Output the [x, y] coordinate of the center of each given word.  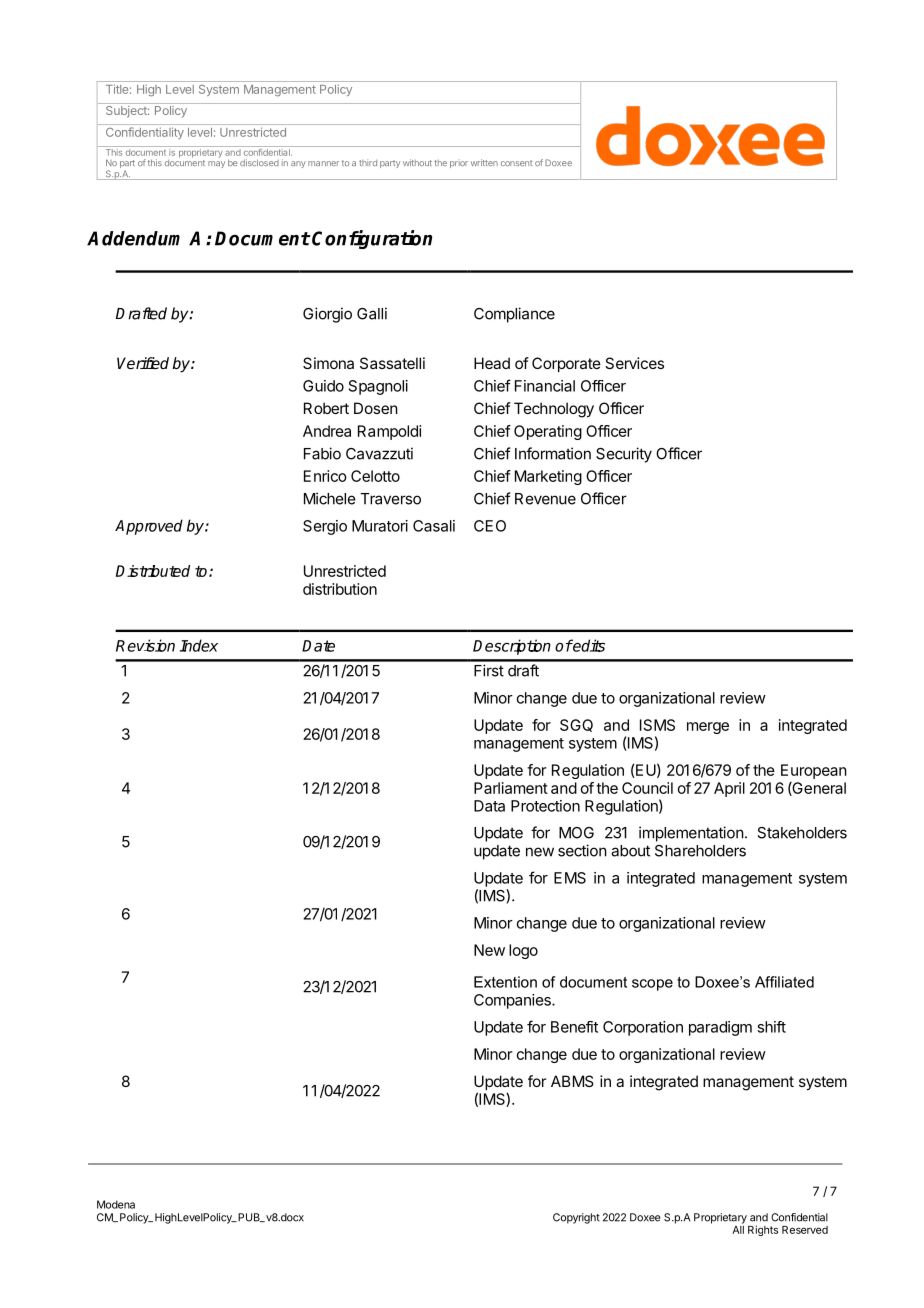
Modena [116, 1204]
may [216, 164]
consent [516, 163]
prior [459, 163]
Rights [763, 1230]
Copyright [576, 1218]
